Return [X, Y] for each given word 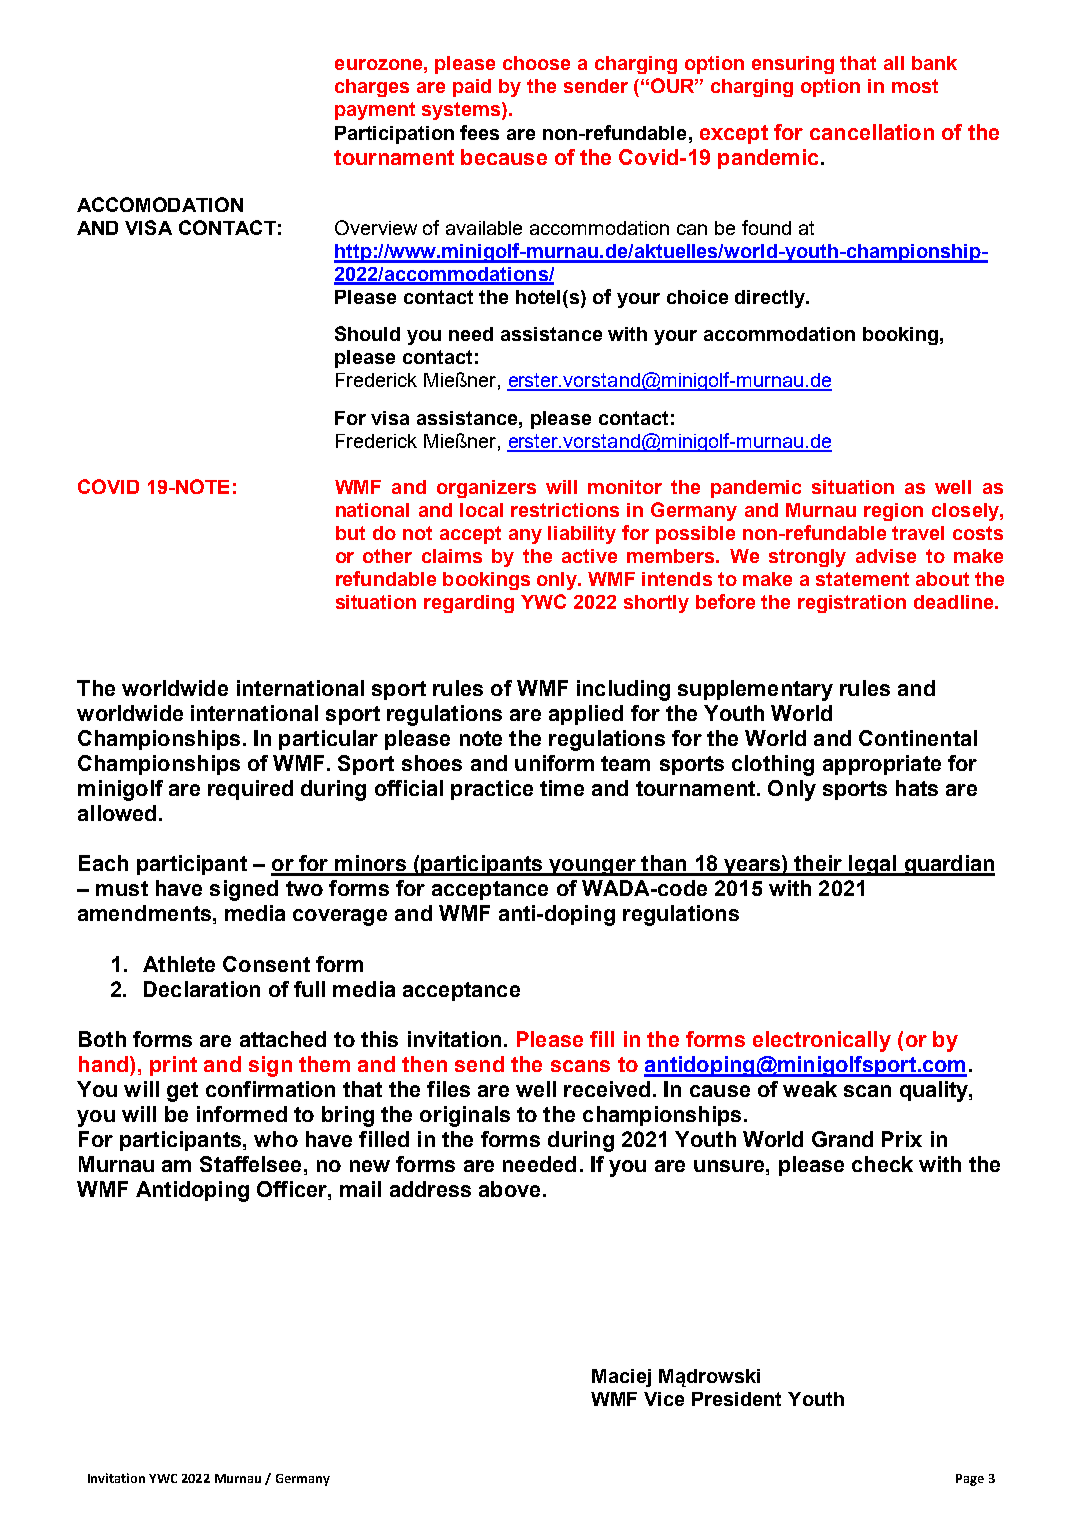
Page [970, 1480]
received [607, 1089]
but [350, 533]
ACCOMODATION [160, 204]
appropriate [882, 765]
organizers [486, 489]
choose [536, 63]
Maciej [621, 1378]
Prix [902, 1139]
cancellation [872, 132]
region [893, 512]
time [562, 788]
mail [360, 1189]
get [182, 1092]
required [250, 790]
